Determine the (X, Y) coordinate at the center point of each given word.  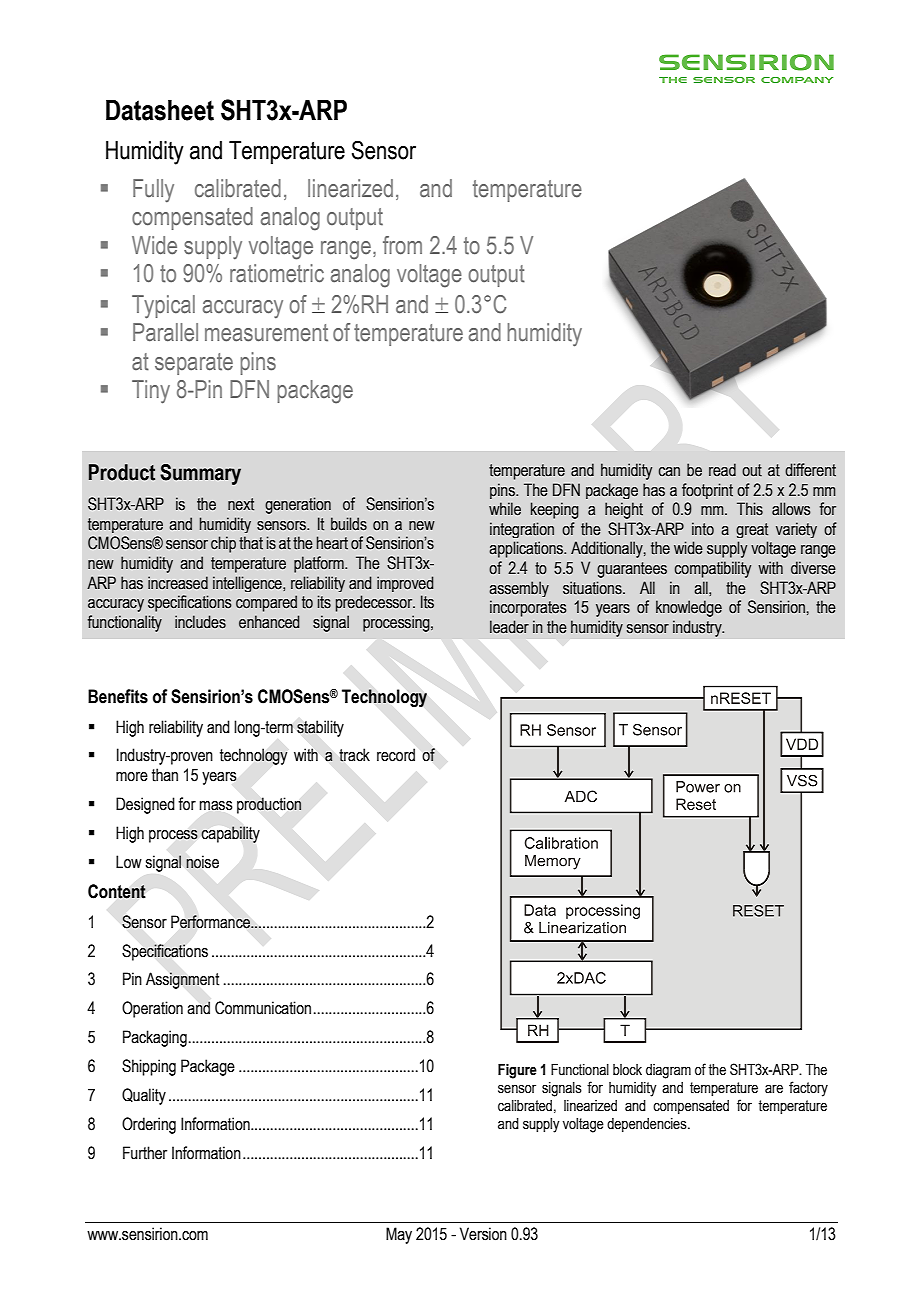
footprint (707, 491)
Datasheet (160, 110)
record (396, 755)
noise (202, 862)
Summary (200, 474)
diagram (668, 1071)
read (722, 470)
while (505, 509)
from (402, 245)
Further (145, 1153)
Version (483, 1234)
